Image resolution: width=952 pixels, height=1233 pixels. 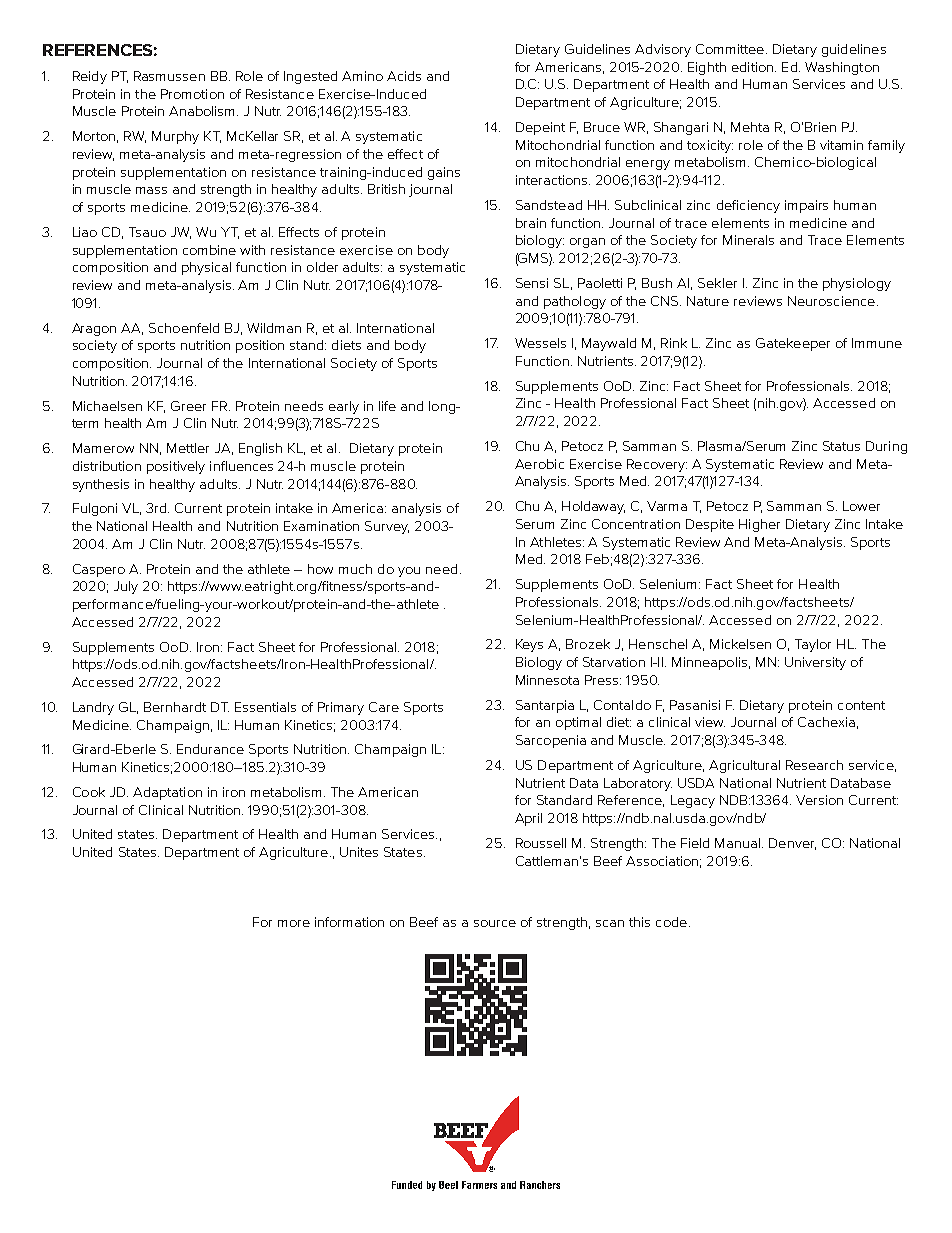 What do you see at coordinates (540, 343) in the image?
I see `Wessels` at bounding box center [540, 343].
